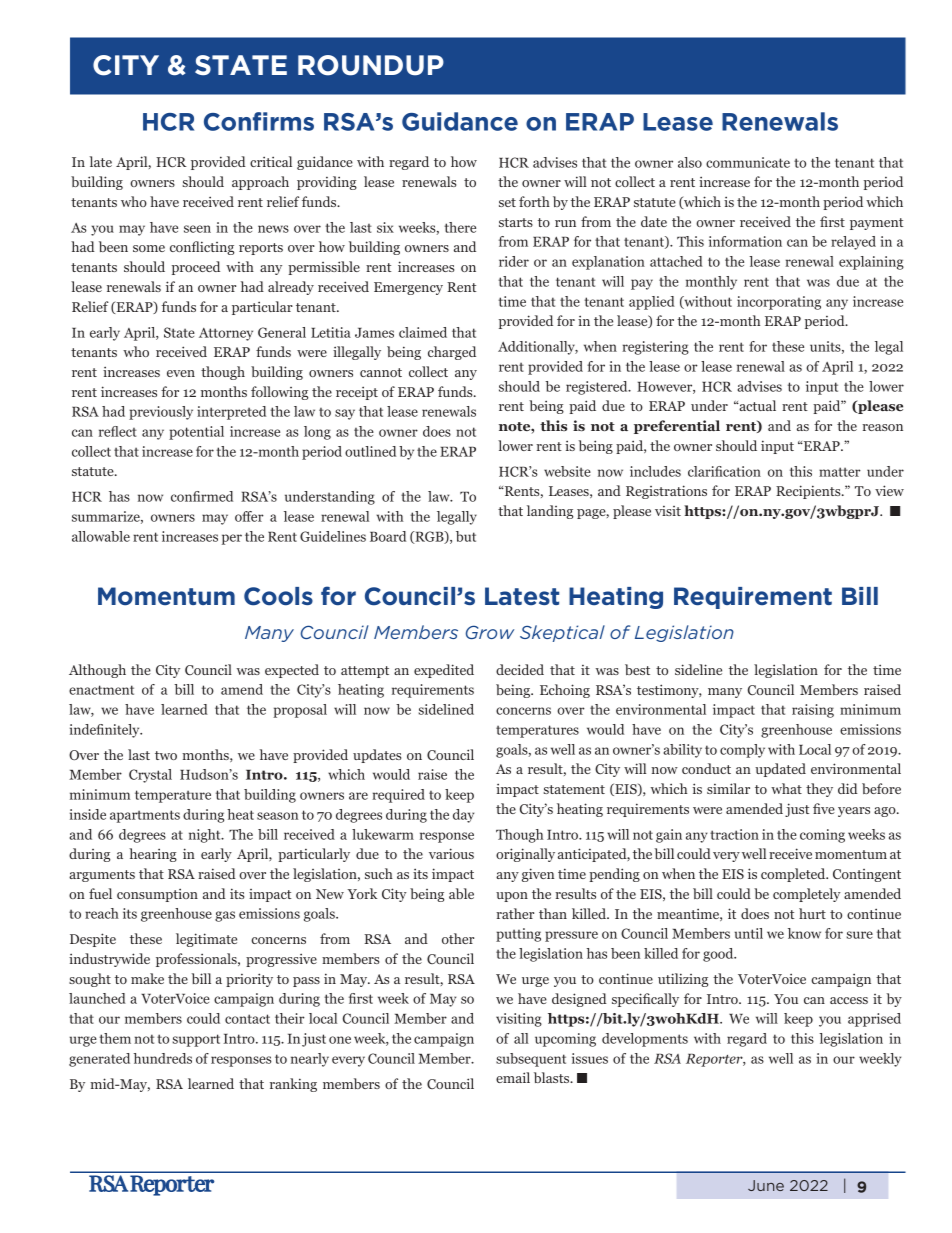  I want to click on upon, so click(512, 897).
